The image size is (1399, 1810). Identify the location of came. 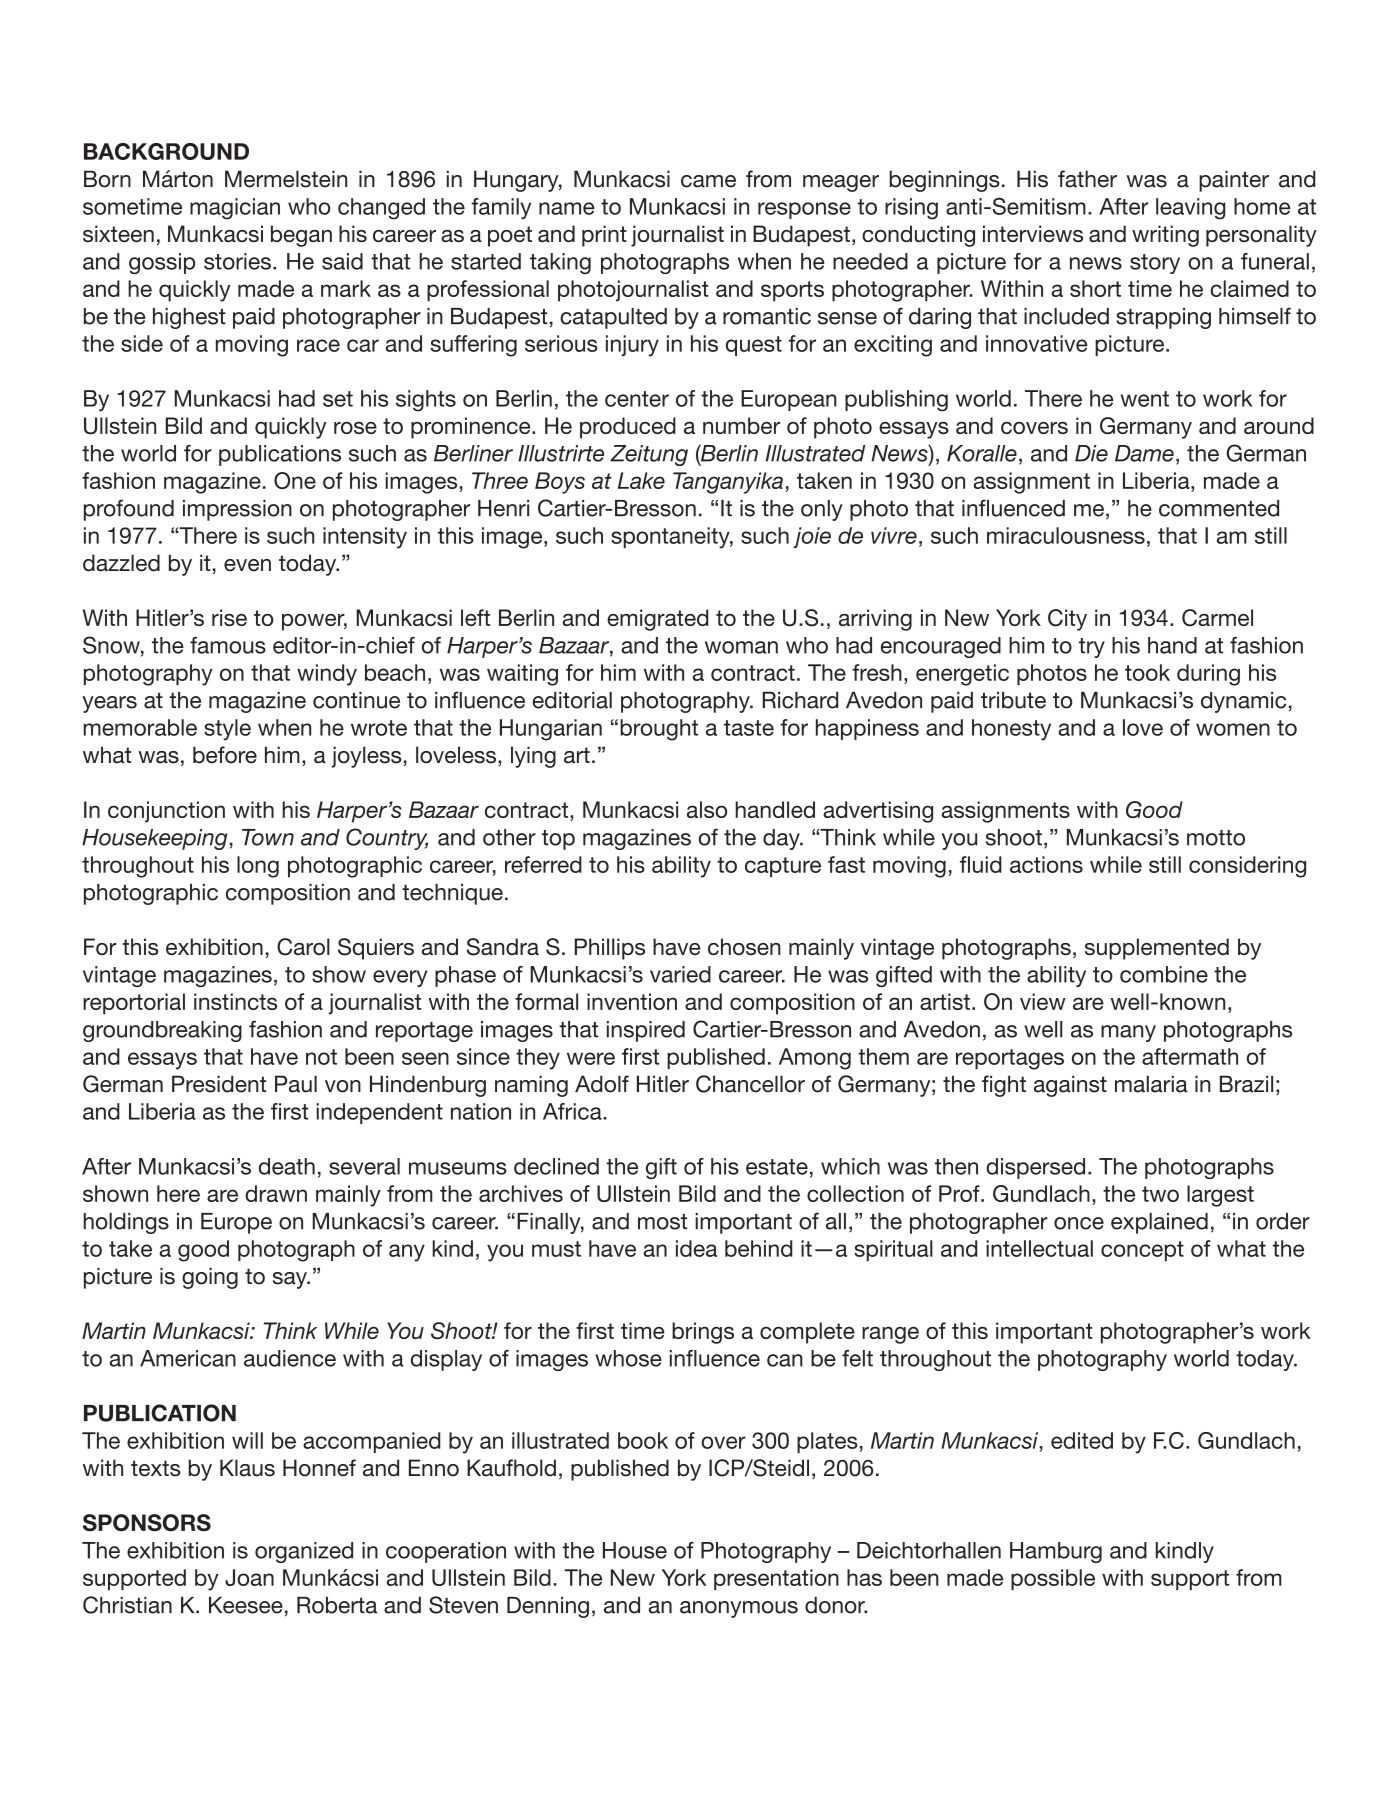
(708, 181).
